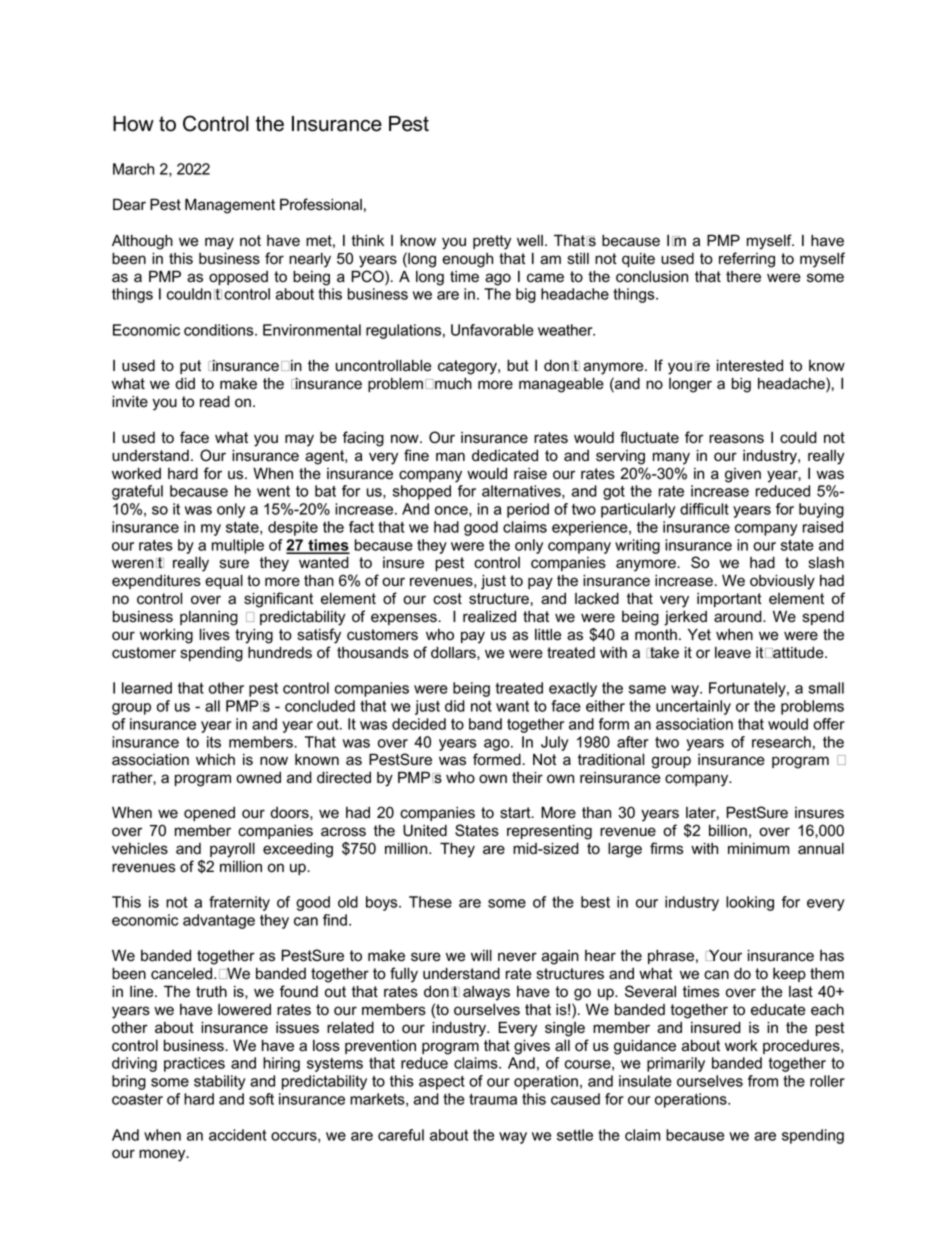 The height and width of the screenshot is (1233, 952). I want to click on pretty, so click(492, 242).
